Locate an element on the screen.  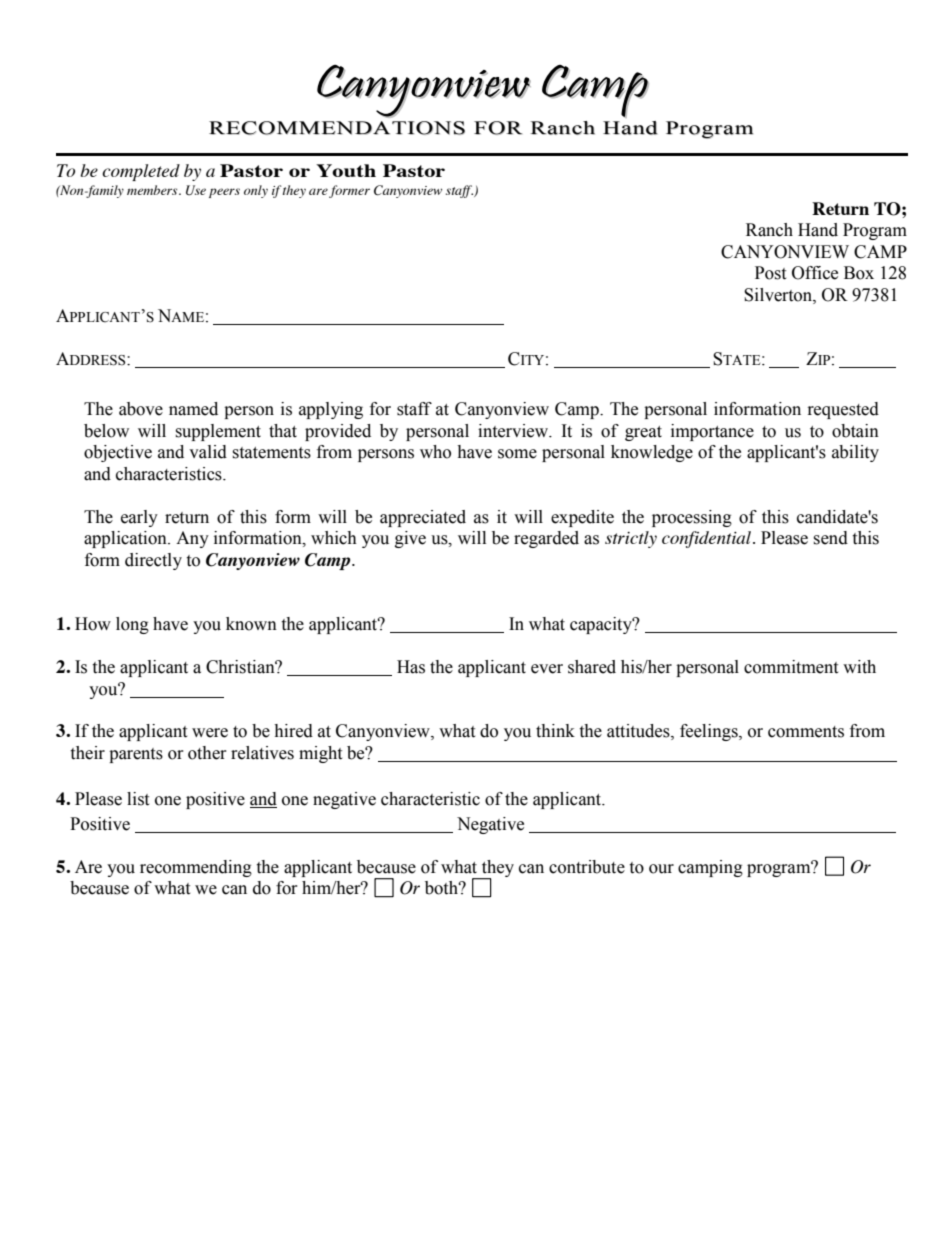
above is located at coordinates (141, 409).
